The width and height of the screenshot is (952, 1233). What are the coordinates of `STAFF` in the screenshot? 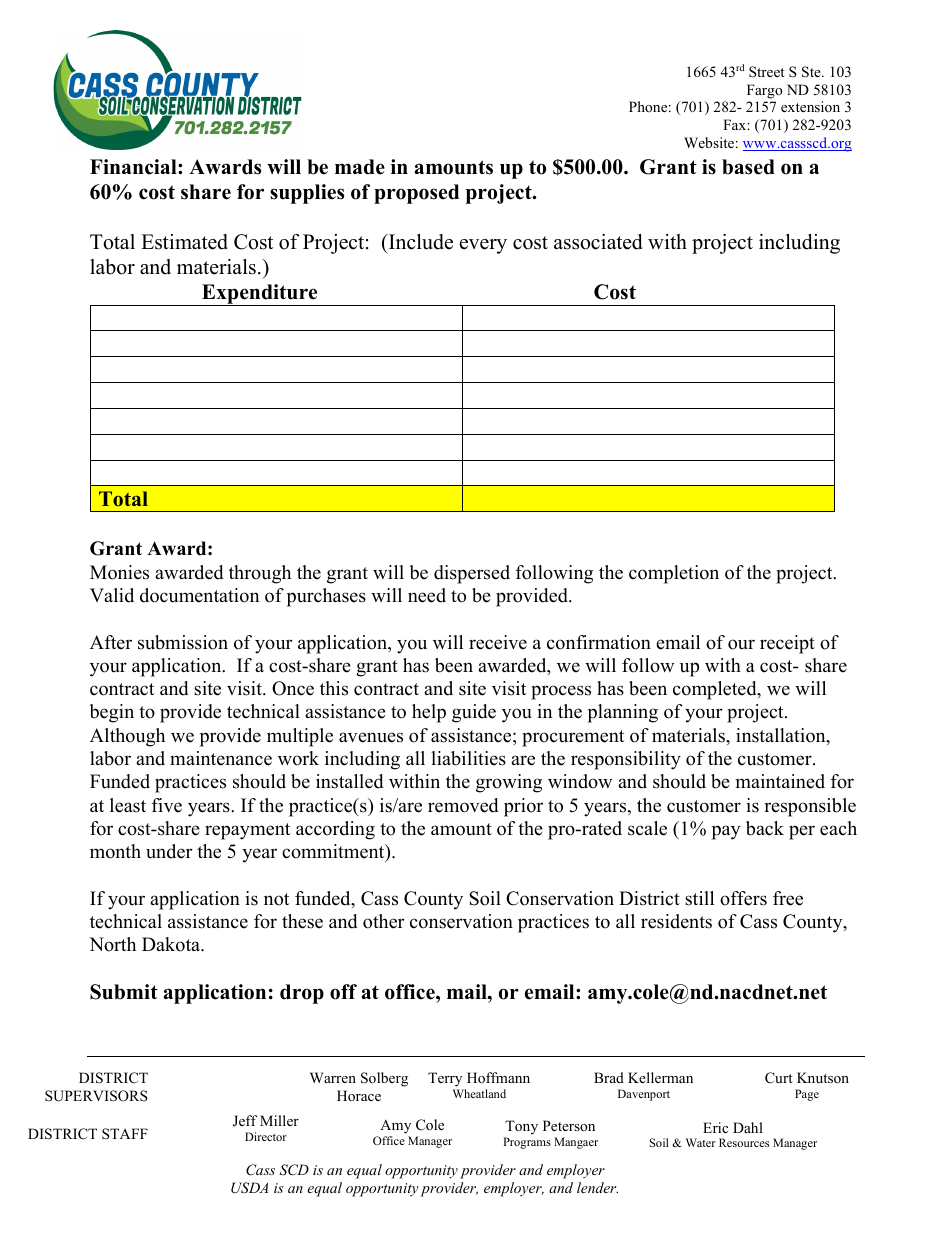 It's located at (125, 1134).
